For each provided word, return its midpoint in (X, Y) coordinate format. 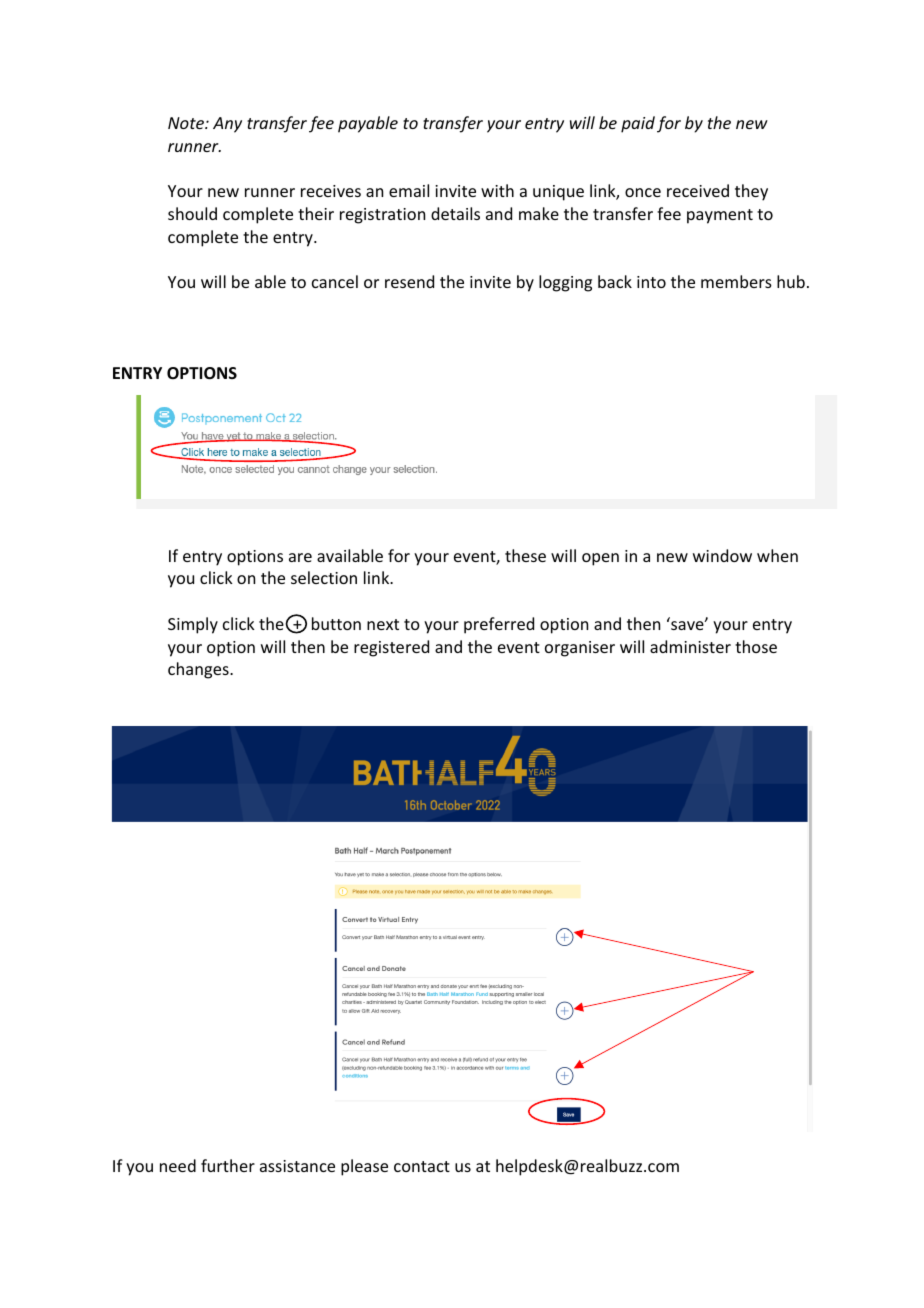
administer (690, 646)
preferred (499, 625)
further (228, 1165)
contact (422, 1166)
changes (199, 670)
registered (391, 648)
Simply (193, 625)
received (698, 190)
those (756, 646)
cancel (335, 281)
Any (227, 125)
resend (409, 281)
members (736, 281)
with (497, 190)
